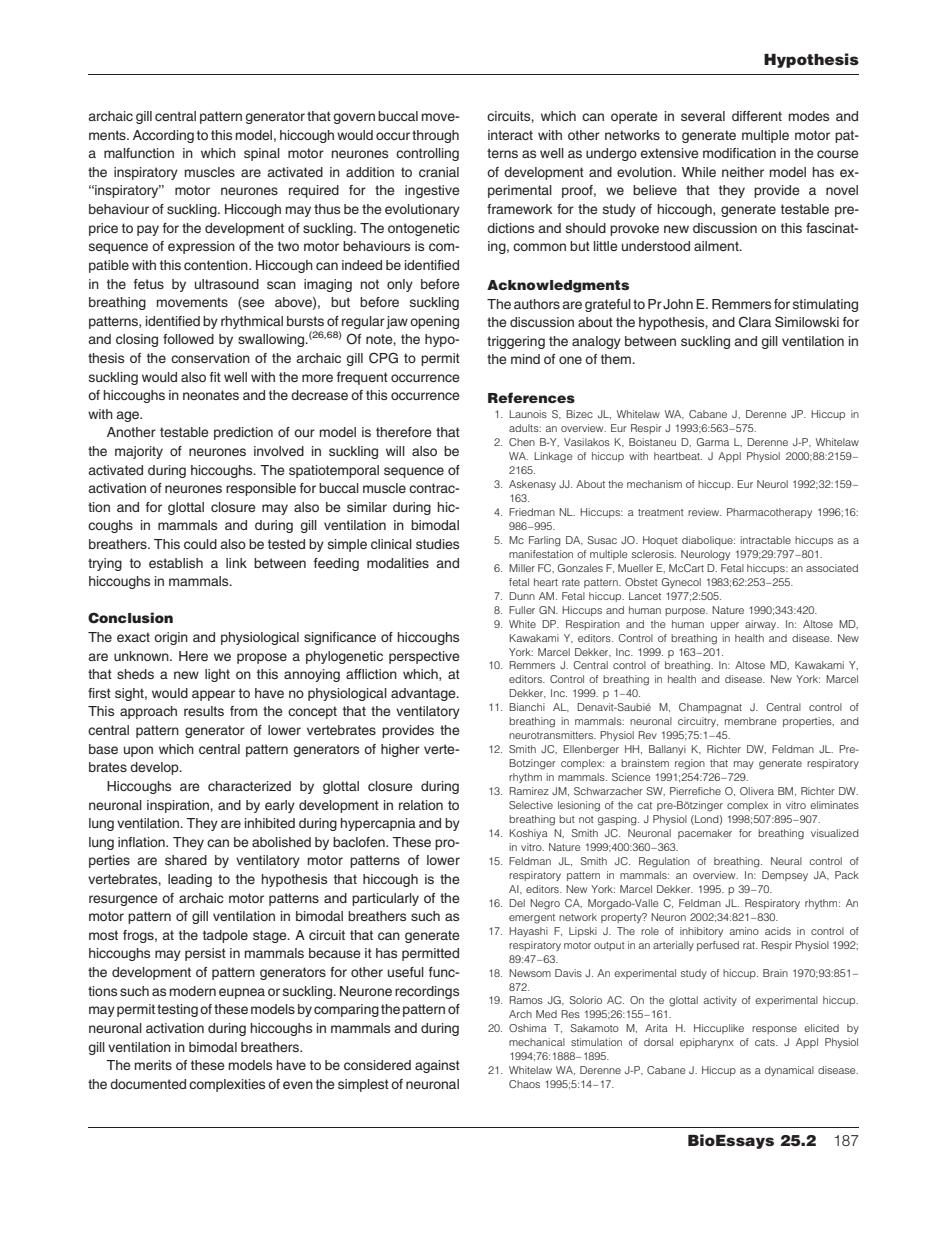 This screenshot has width=952, height=1233. I want to click on merits, so click(153, 1065).
